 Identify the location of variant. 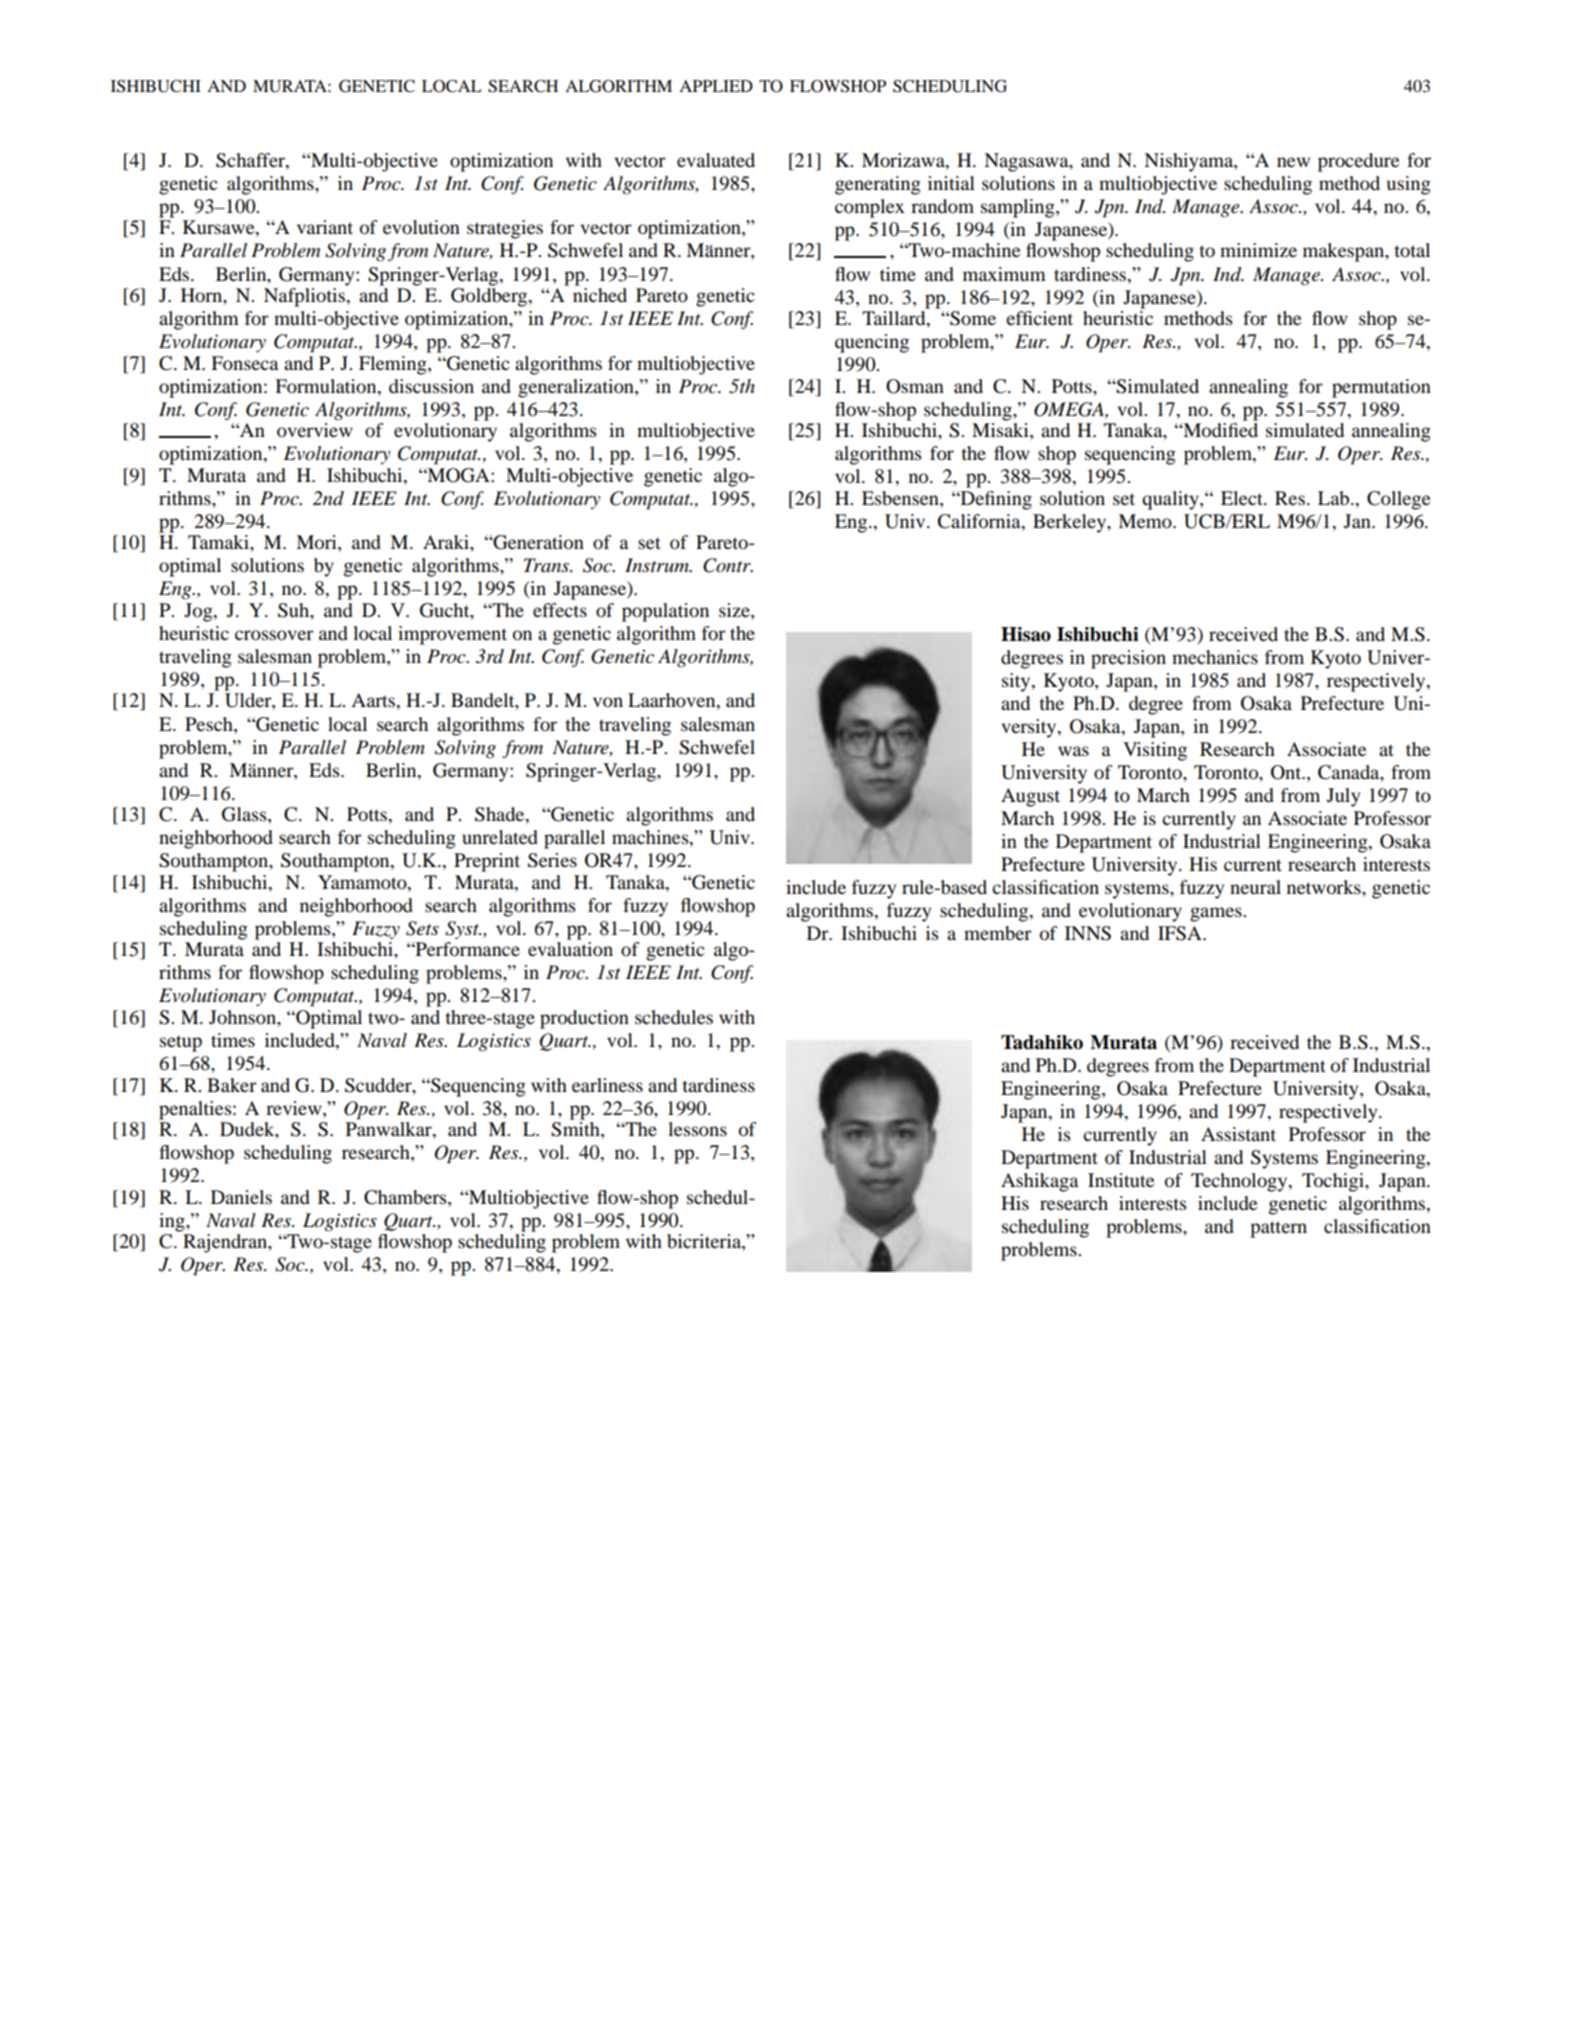
(325, 227).
